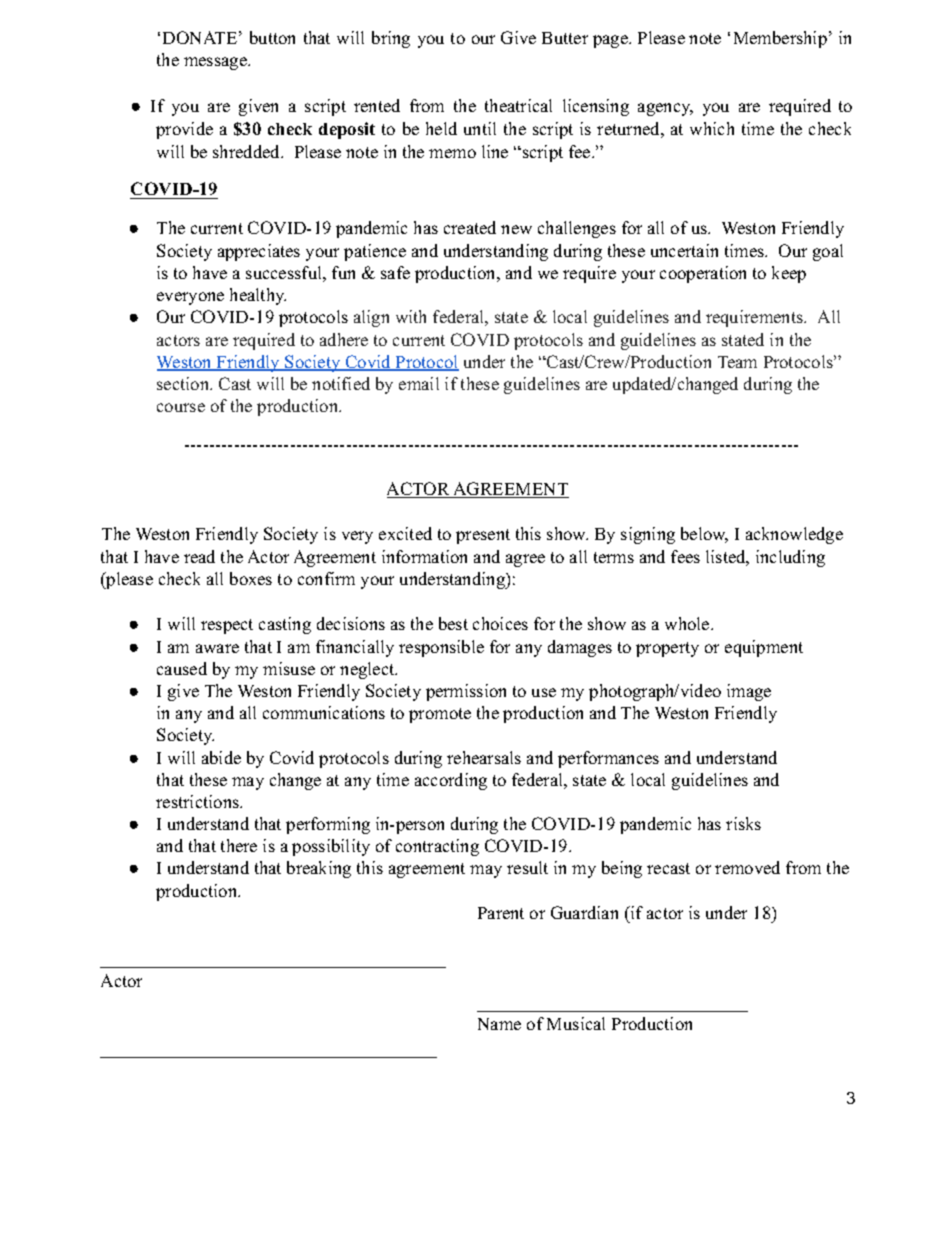 This document has width=952, height=1233. Describe the element at coordinates (518, 105) in the document. I see `theatrical` at that location.
